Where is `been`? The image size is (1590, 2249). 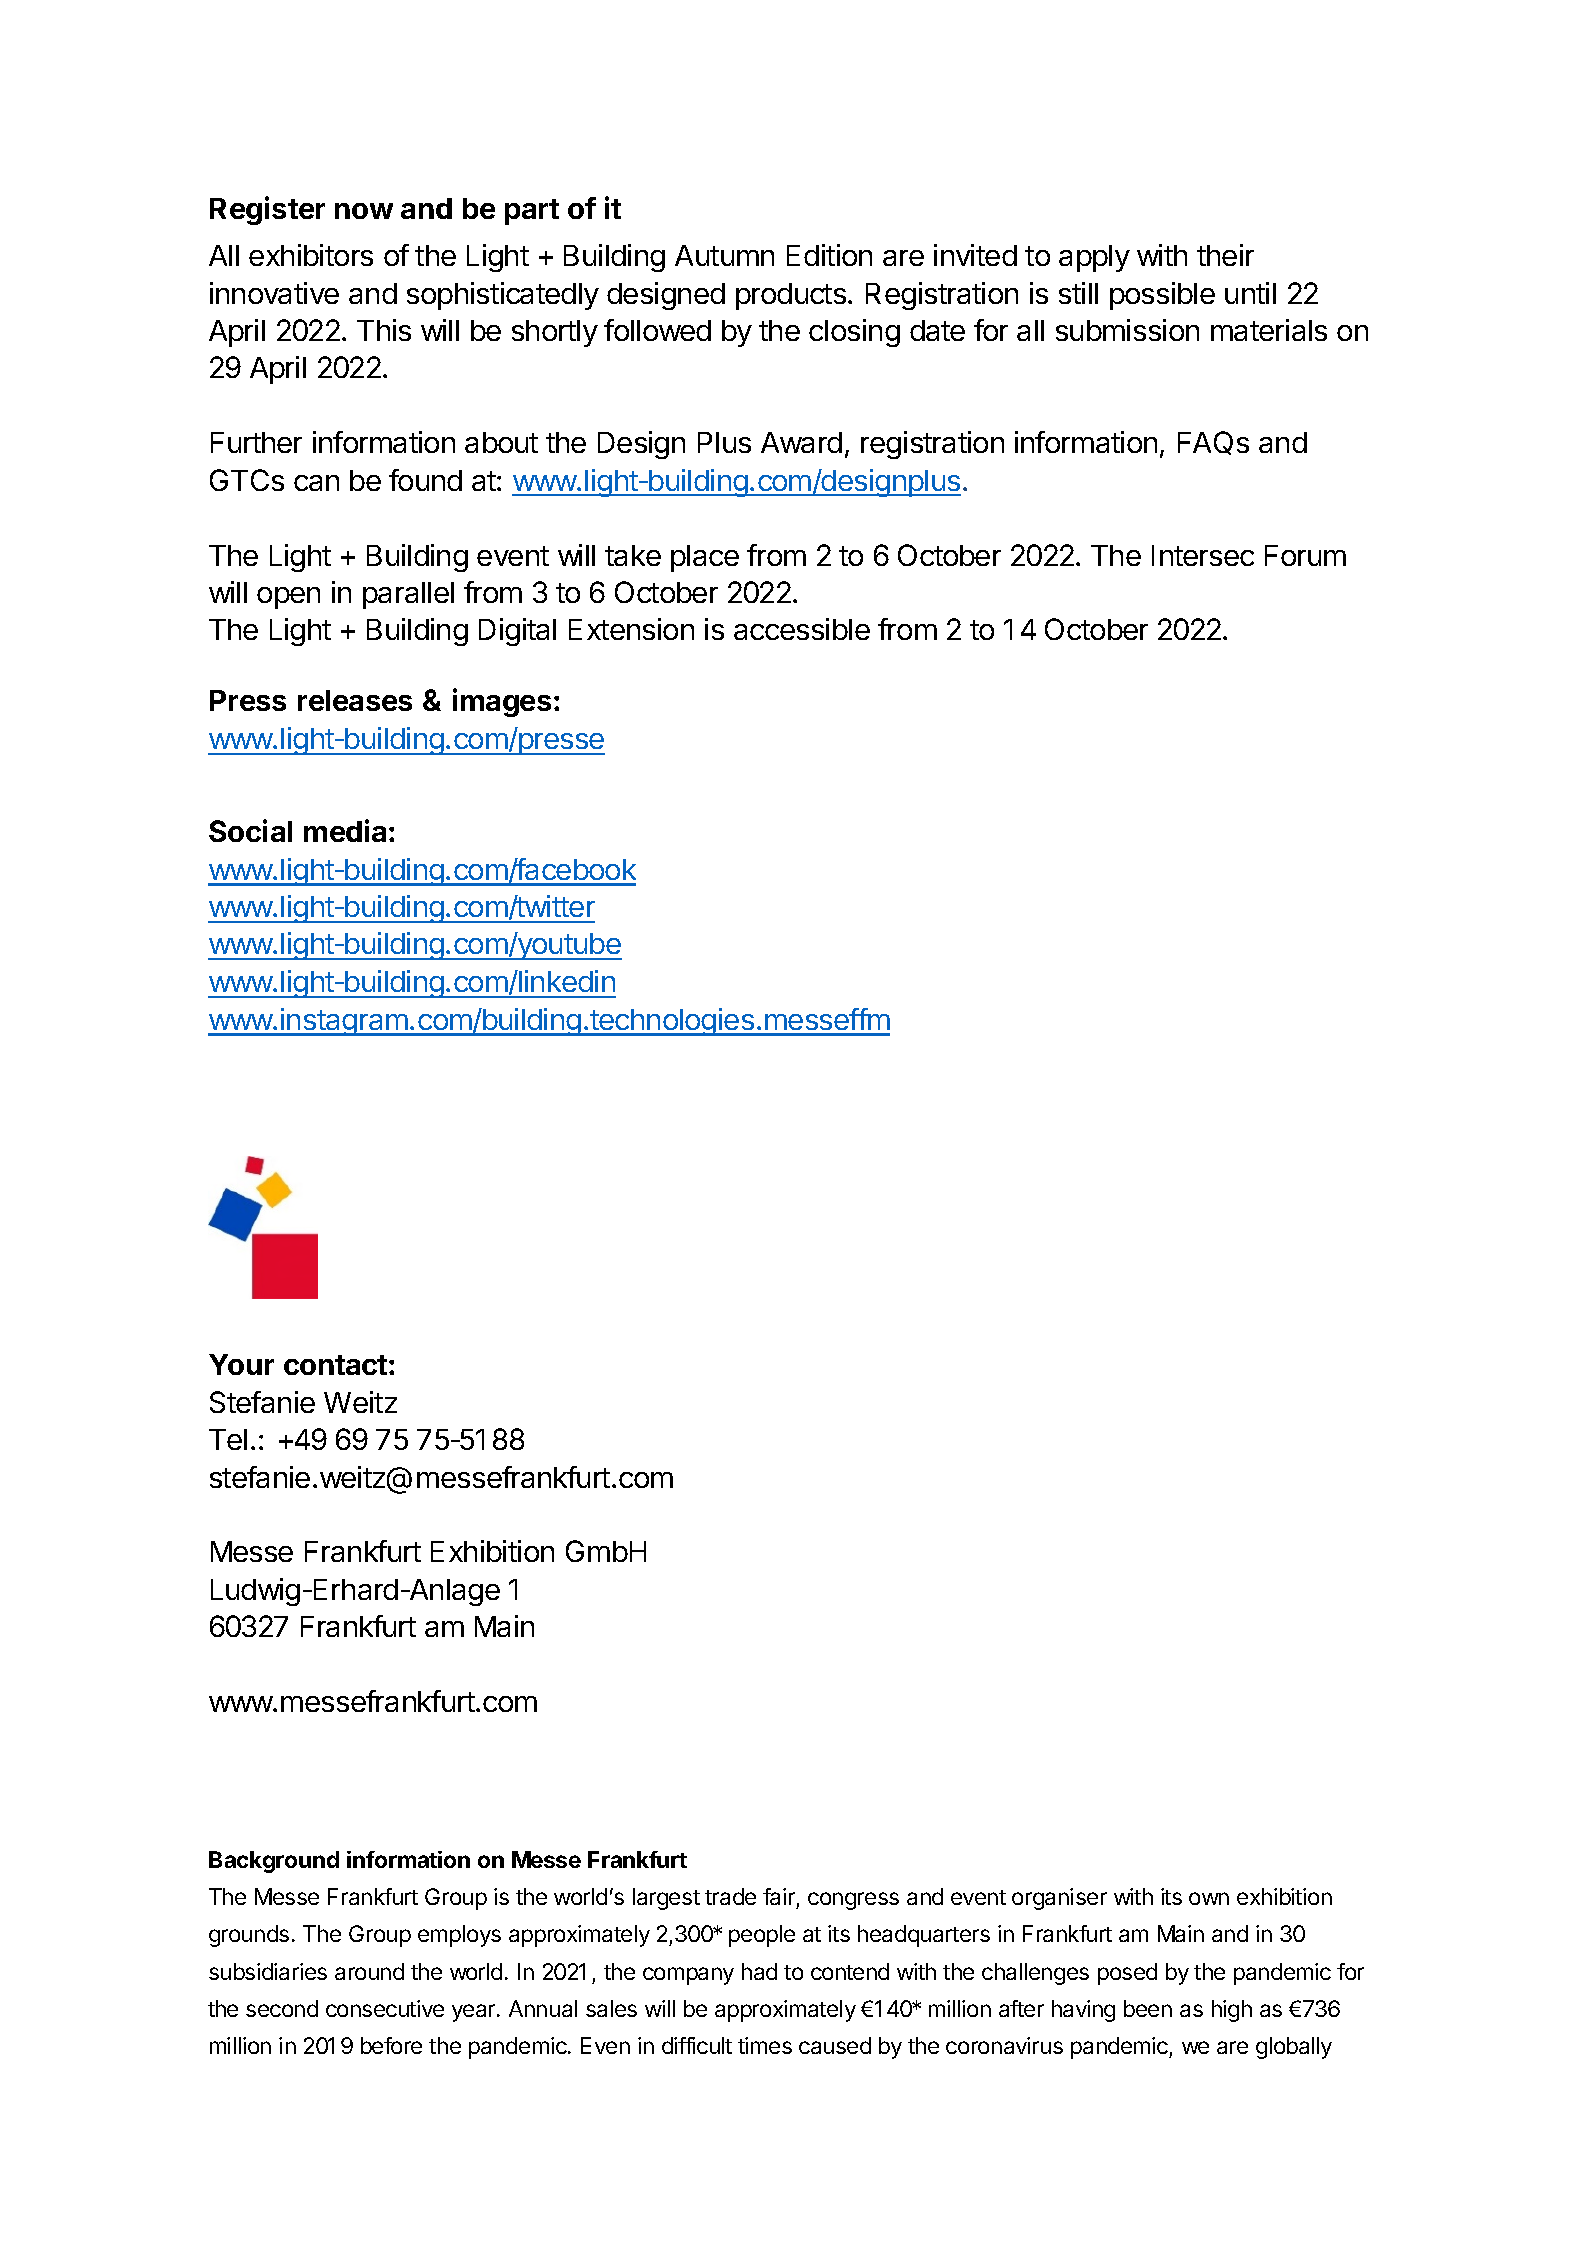 been is located at coordinates (1148, 2008).
